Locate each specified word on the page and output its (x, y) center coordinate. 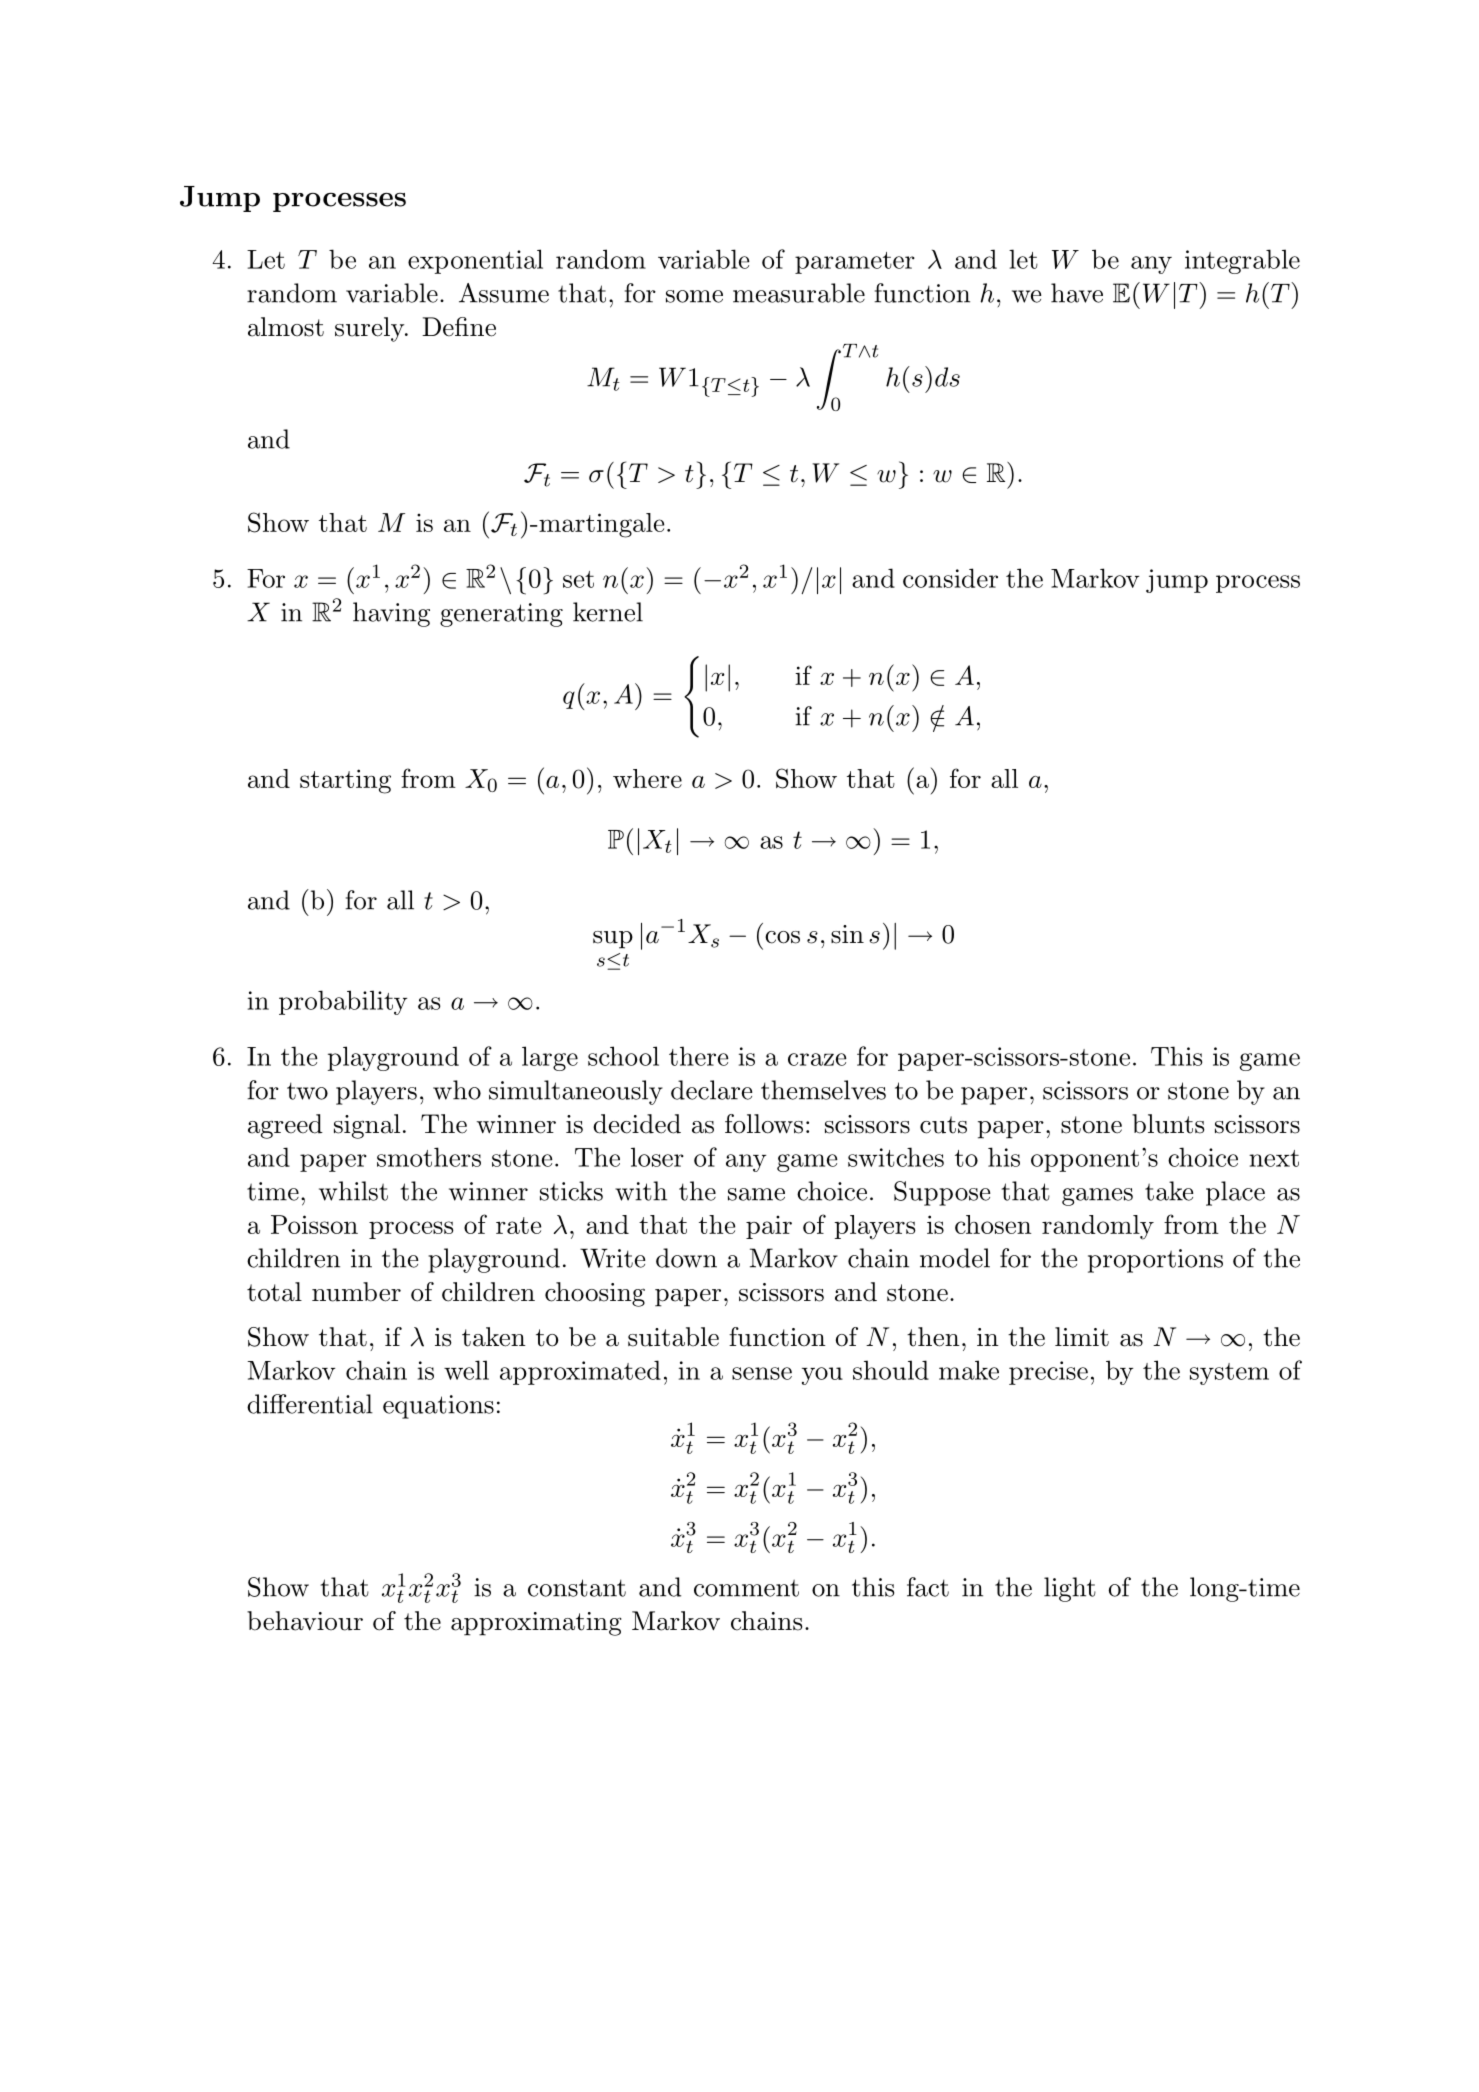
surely (371, 329)
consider (950, 578)
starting (345, 781)
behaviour (305, 1621)
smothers (429, 1157)
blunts (1168, 1124)
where (647, 778)
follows (764, 1124)
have (1077, 293)
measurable (799, 293)
